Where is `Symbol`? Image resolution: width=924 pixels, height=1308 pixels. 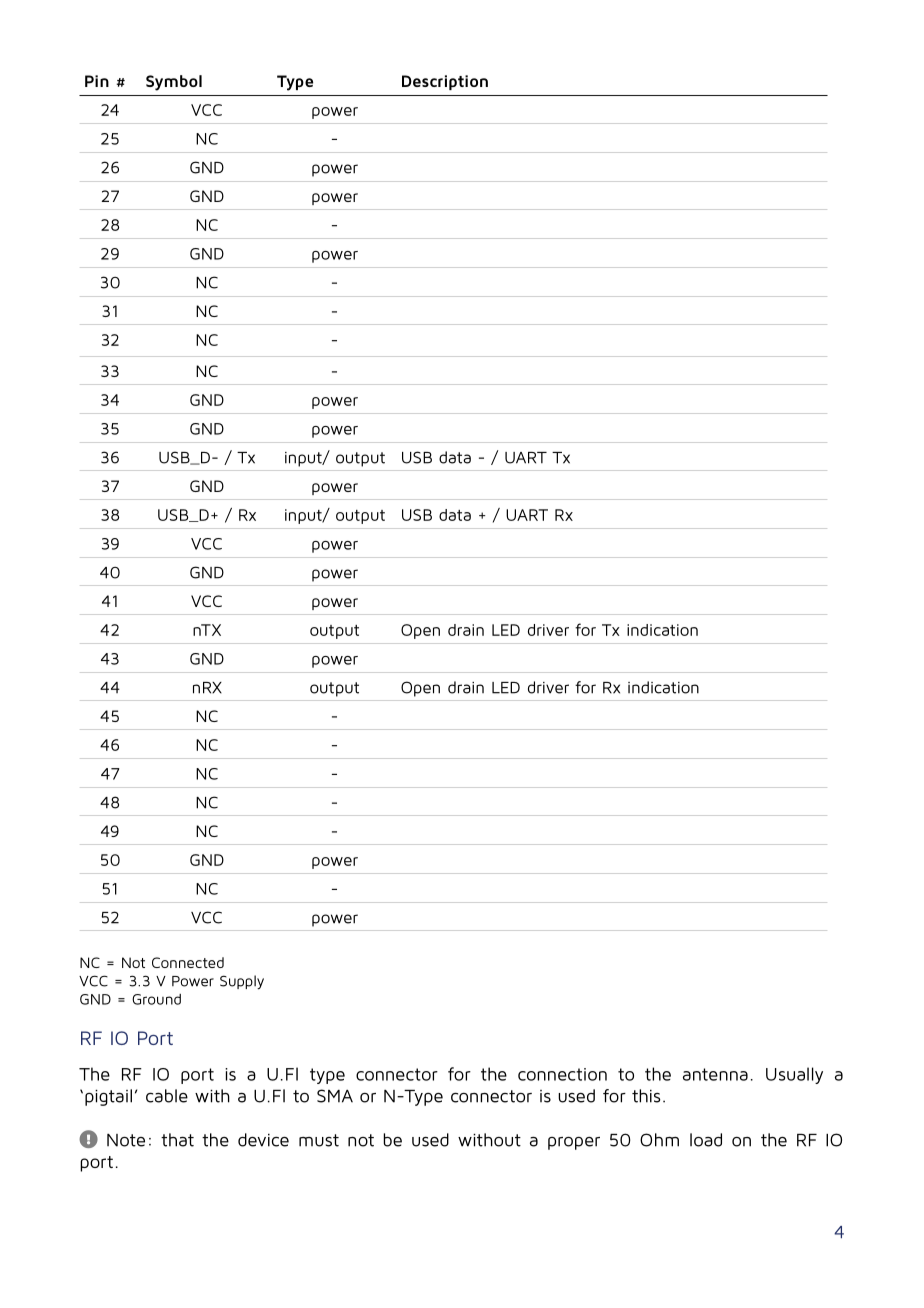 Symbol is located at coordinates (174, 83).
